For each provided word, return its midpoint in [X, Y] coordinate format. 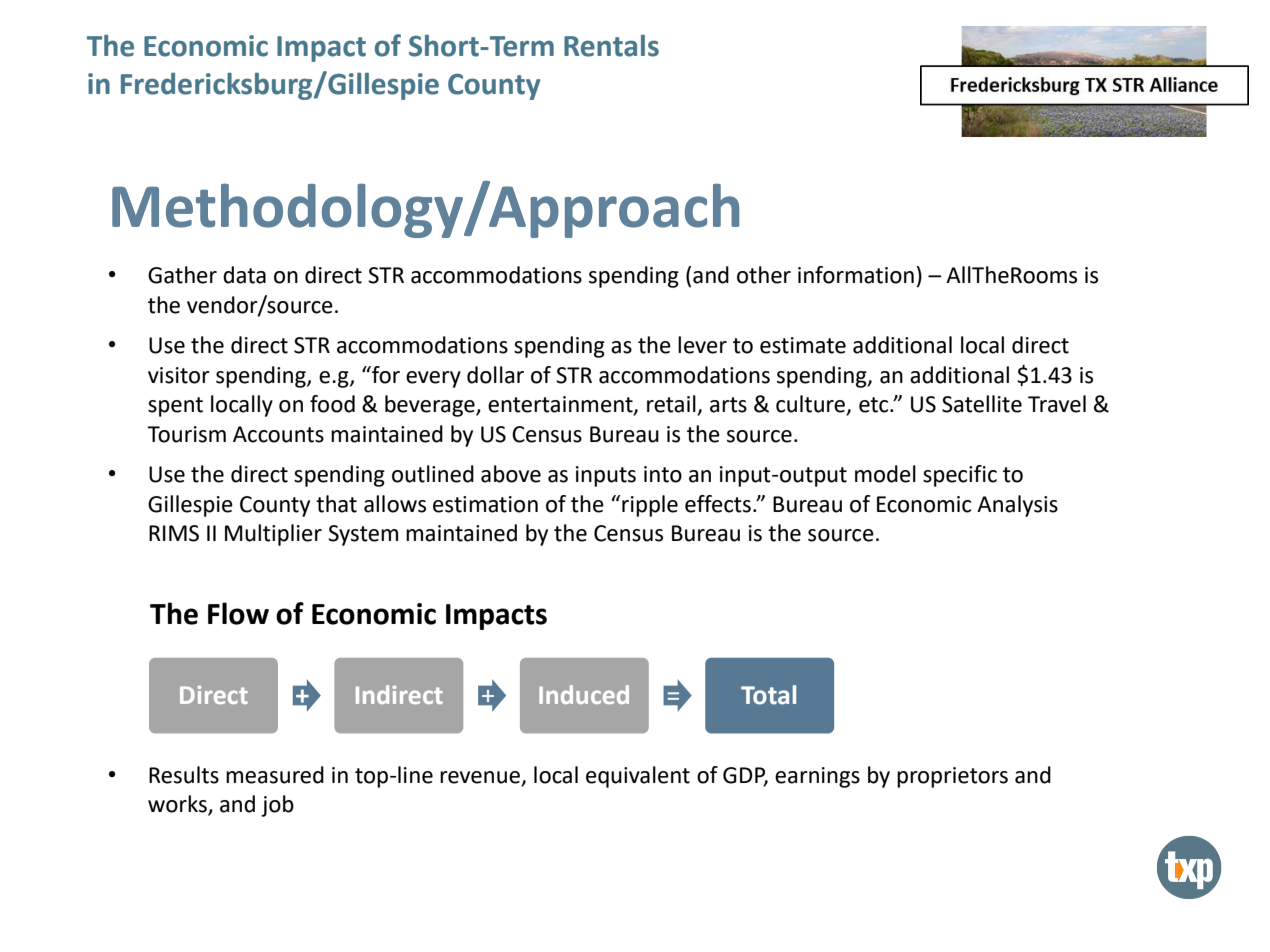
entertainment [561, 405]
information [856, 275]
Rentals [611, 46]
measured [275, 775]
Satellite [982, 404]
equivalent [638, 777]
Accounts [278, 434]
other [764, 275]
